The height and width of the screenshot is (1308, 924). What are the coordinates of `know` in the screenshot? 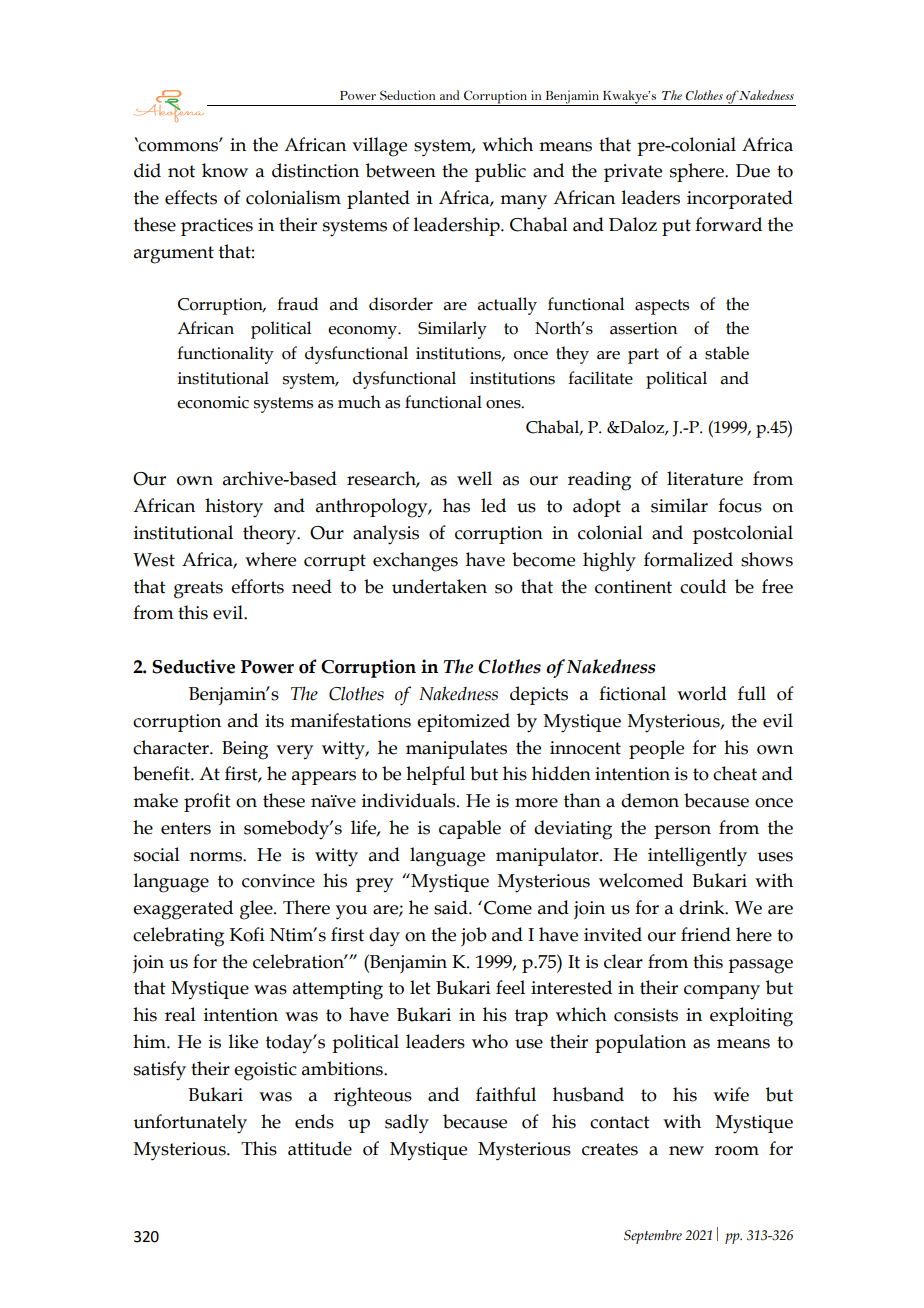 It's located at (225, 170).
